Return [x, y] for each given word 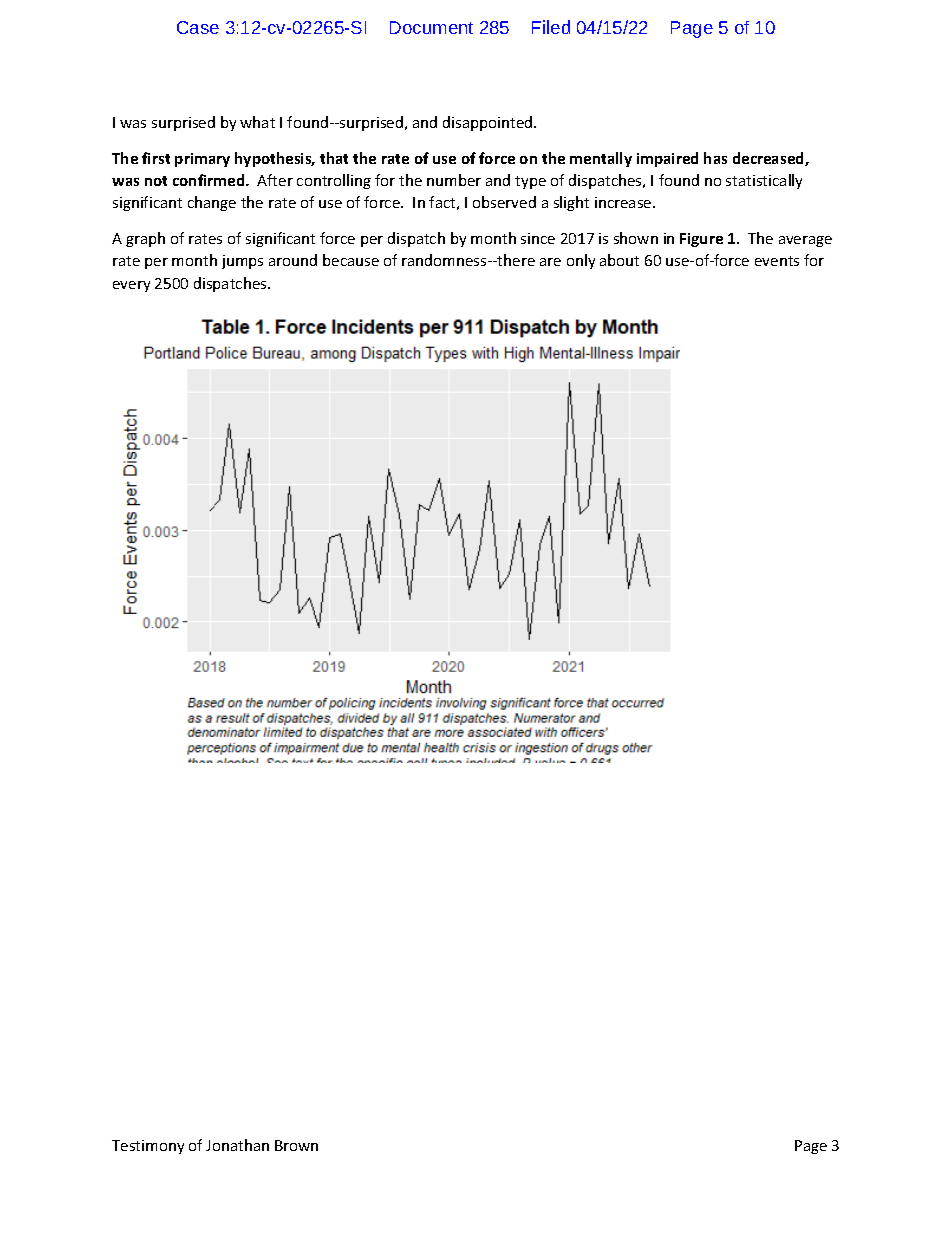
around [293, 260]
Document [431, 27]
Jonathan [237, 1145]
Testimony [148, 1147]
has [715, 158]
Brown [296, 1145]
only [581, 261]
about [619, 260]
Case [198, 27]
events [777, 261]
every [131, 286]
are [550, 262]
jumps [242, 262]
